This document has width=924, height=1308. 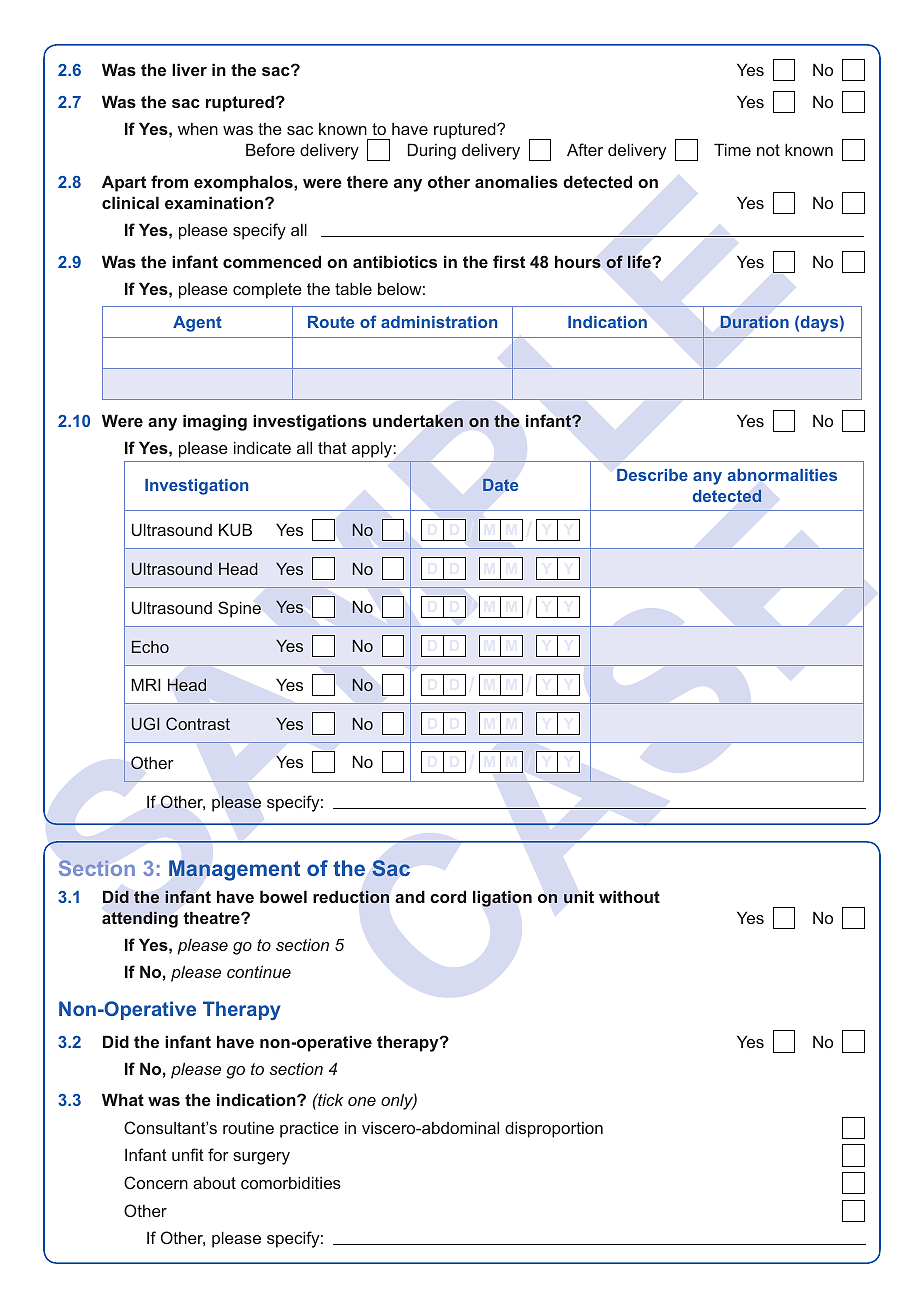 I want to click on Date, so click(x=500, y=485).
